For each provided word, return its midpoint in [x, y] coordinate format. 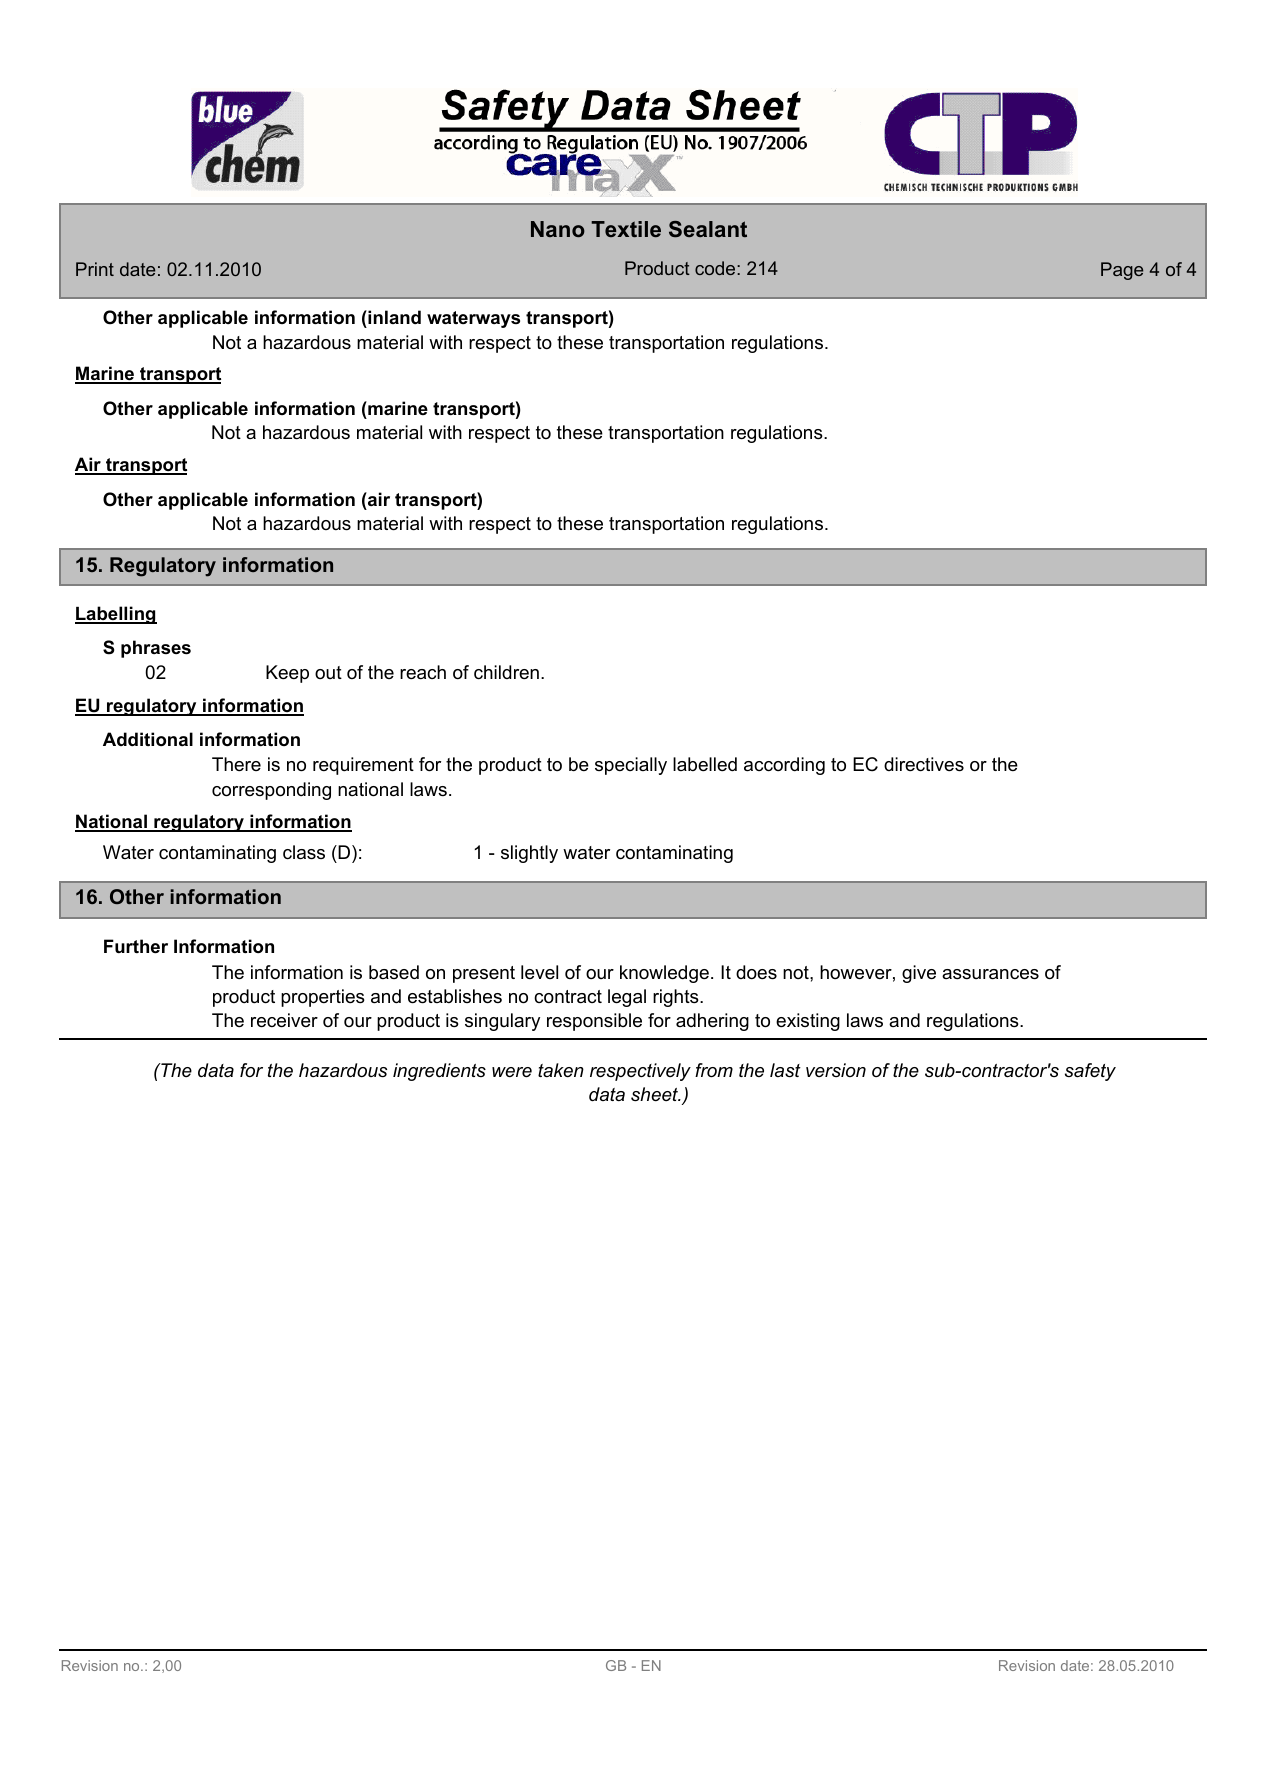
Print [95, 269]
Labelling [116, 615]
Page [1122, 271]
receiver [284, 1020]
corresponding [271, 791]
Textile [626, 229]
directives [924, 764]
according [784, 766]
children [506, 672]
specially [631, 766]
